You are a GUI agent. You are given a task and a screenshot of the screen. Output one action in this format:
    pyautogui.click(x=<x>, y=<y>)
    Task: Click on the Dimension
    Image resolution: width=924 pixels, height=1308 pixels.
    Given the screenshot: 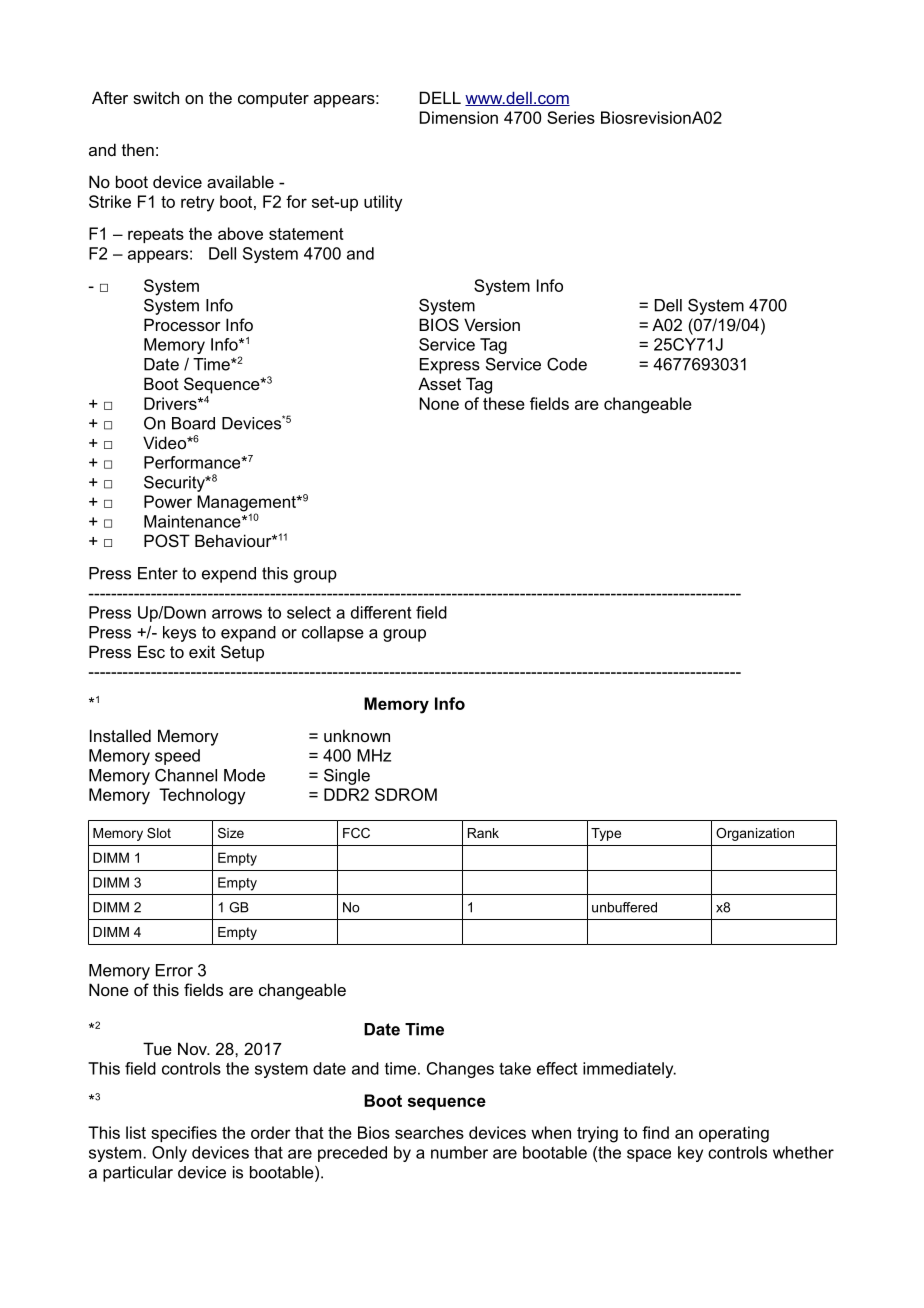 What is the action you would take?
    pyautogui.click(x=459, y=117)
